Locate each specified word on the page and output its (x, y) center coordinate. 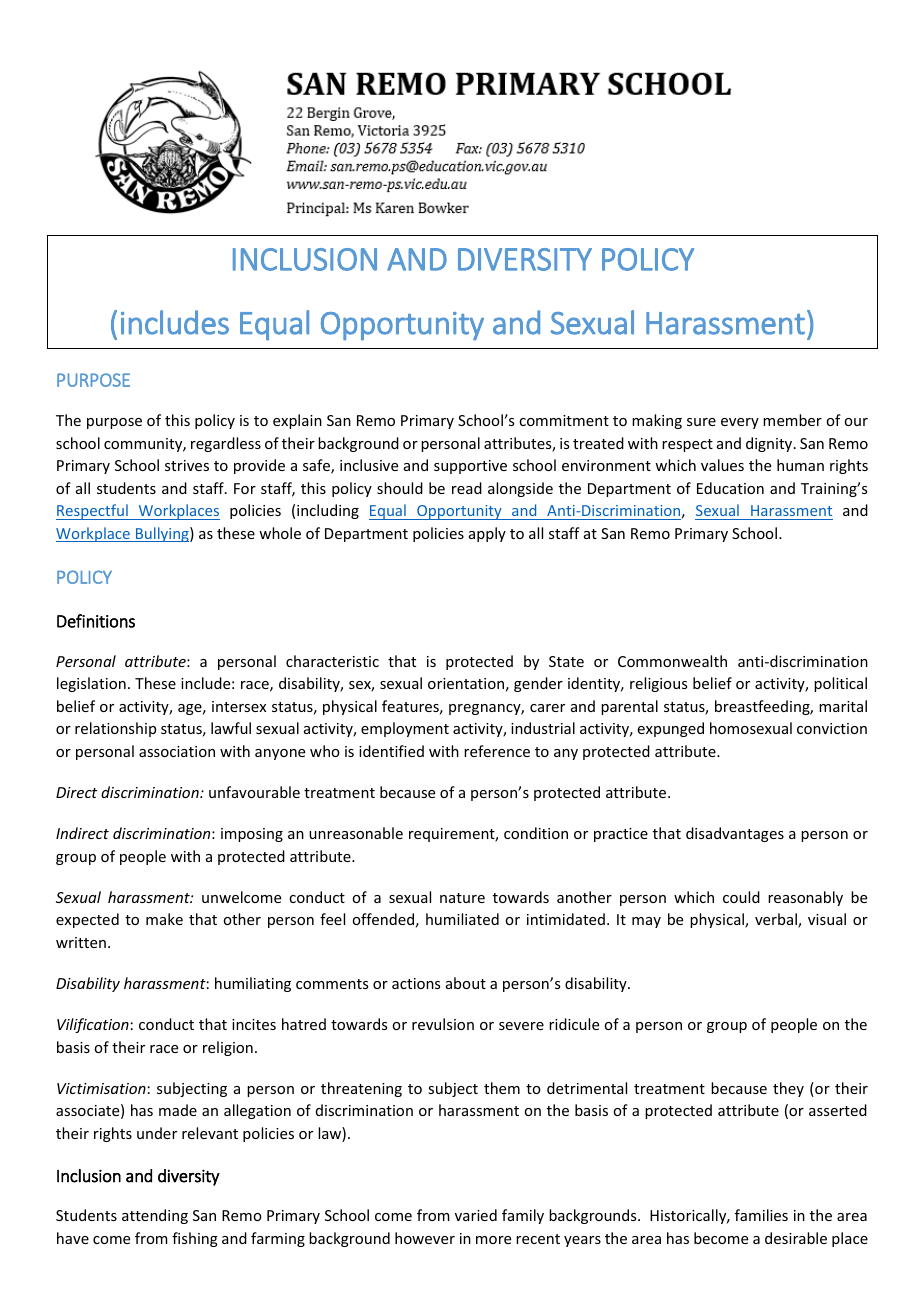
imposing (252, 835)
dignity (770, 444)
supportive (470, 467)
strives (187, 465)
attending (155, 1216)
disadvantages (735, 834)
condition (536, 833)
